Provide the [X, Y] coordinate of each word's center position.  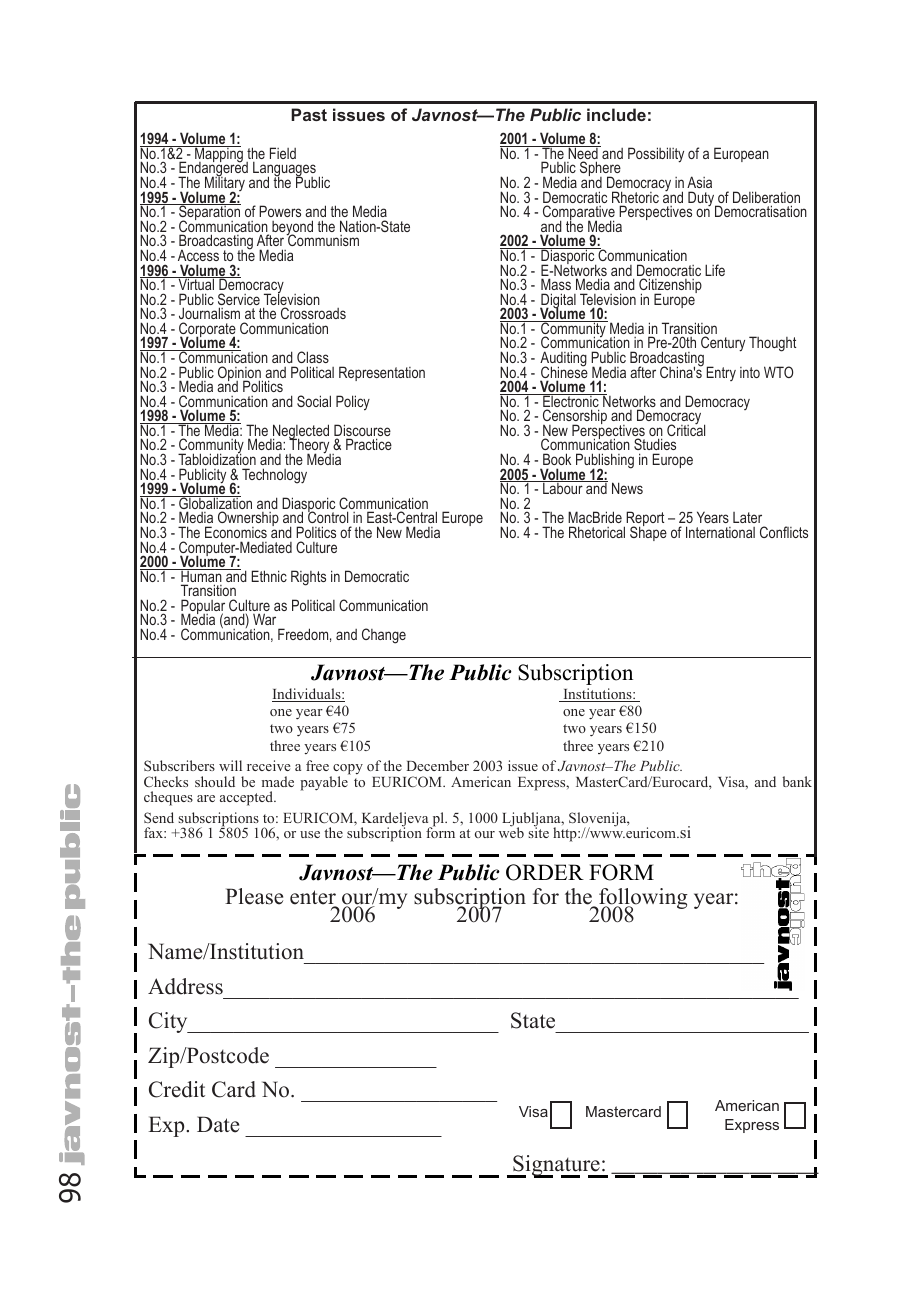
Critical [686, 429]
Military [225, 184]
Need [583, 154]
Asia [699, 182]
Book [557, 459]
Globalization [214, 504]
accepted [248, 798]
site [538, 831]
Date [218, 1124]
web [511, 831]
